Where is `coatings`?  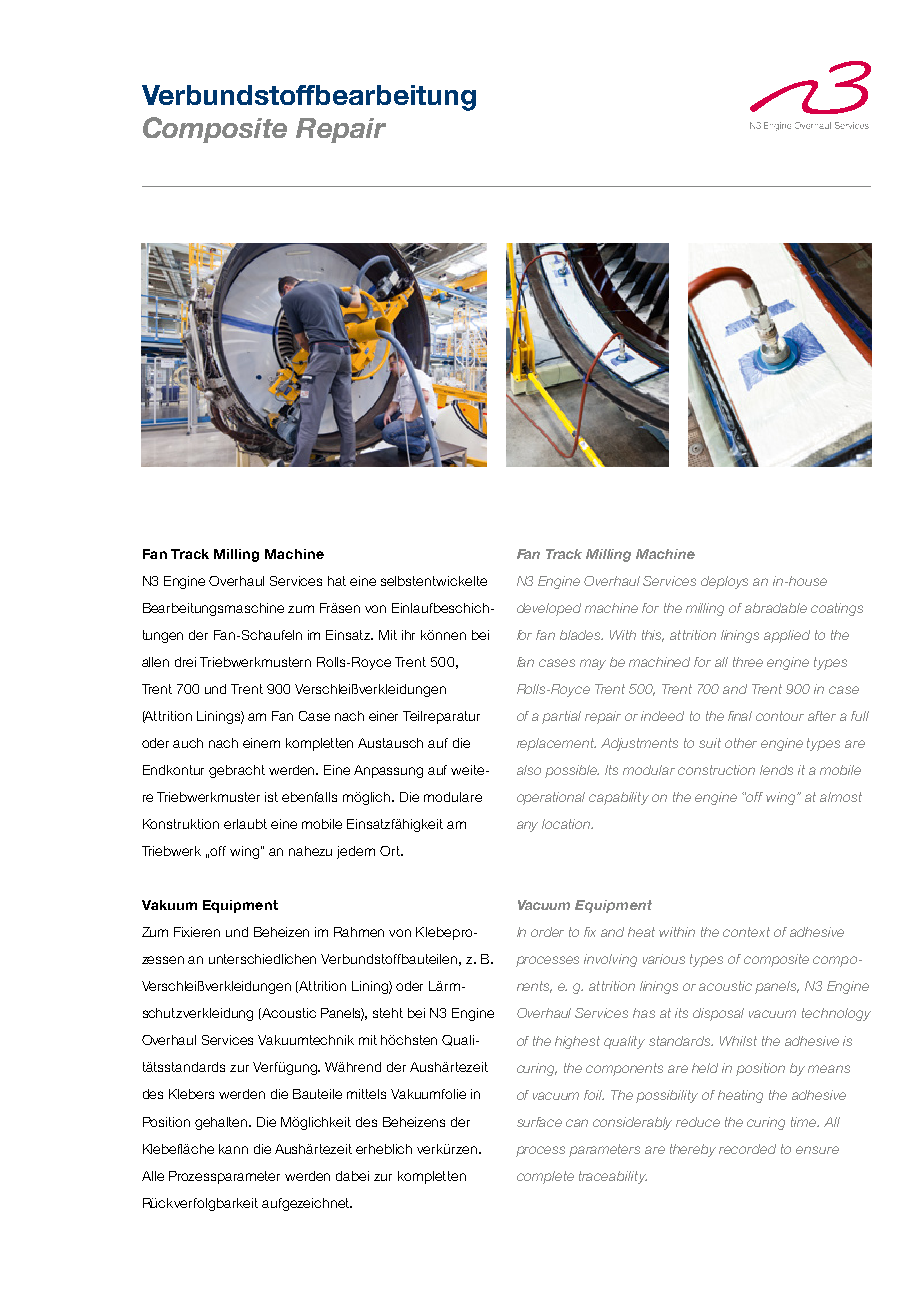 coatings is located at coordinates (837, 609).
